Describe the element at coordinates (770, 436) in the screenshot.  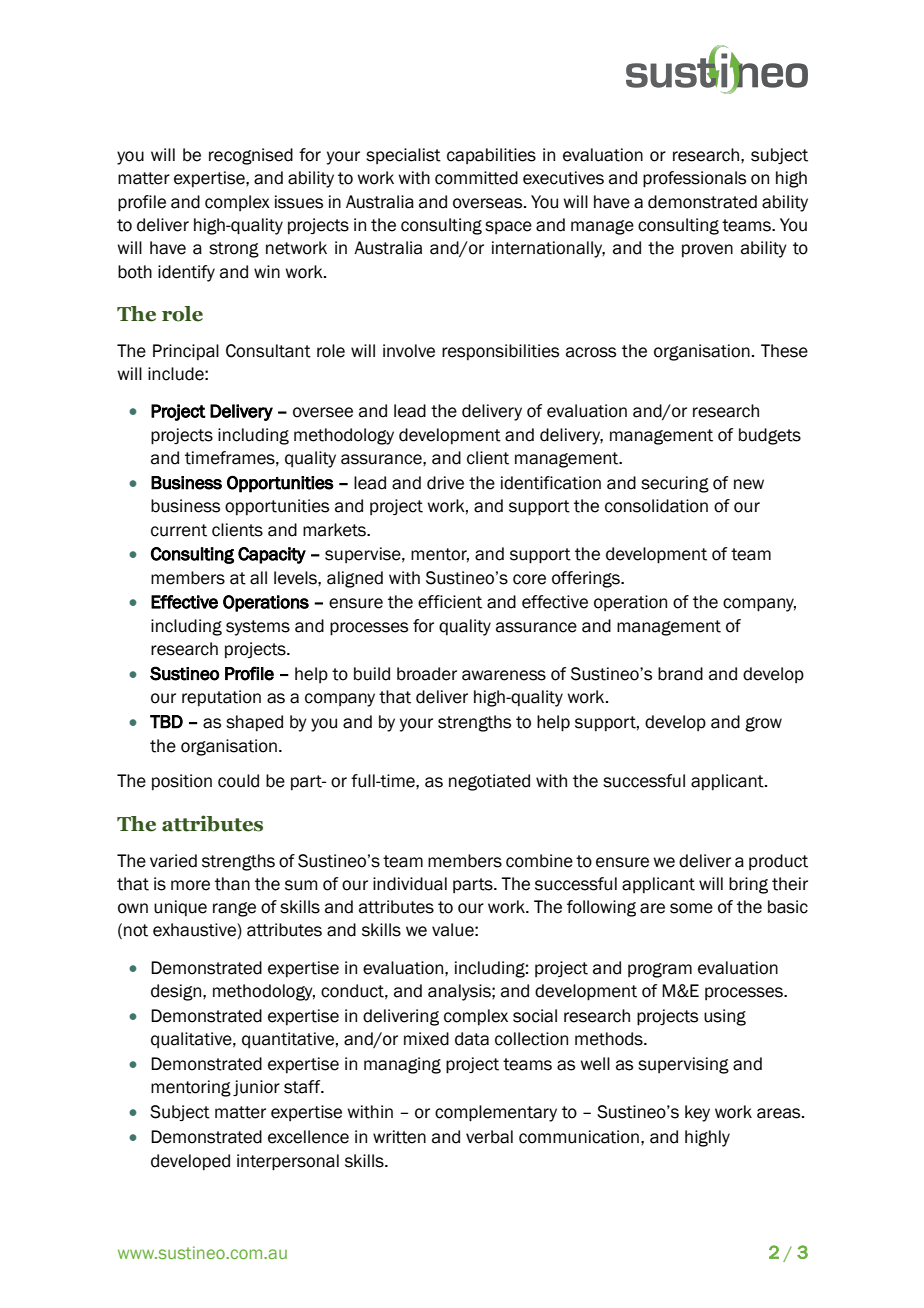
I see `budgets` at that location.
